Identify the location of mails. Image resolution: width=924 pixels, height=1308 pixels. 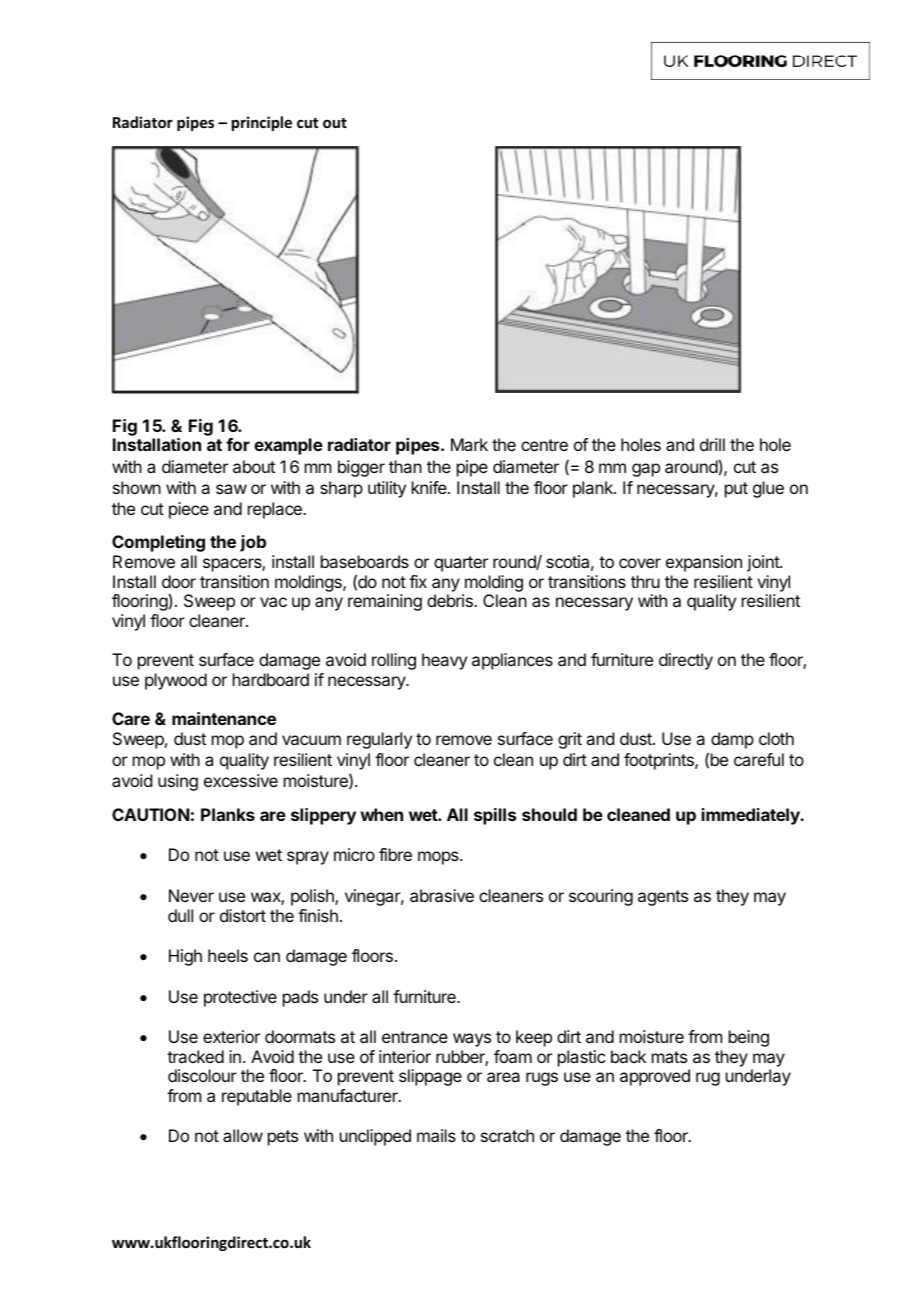
(436, 1135).
